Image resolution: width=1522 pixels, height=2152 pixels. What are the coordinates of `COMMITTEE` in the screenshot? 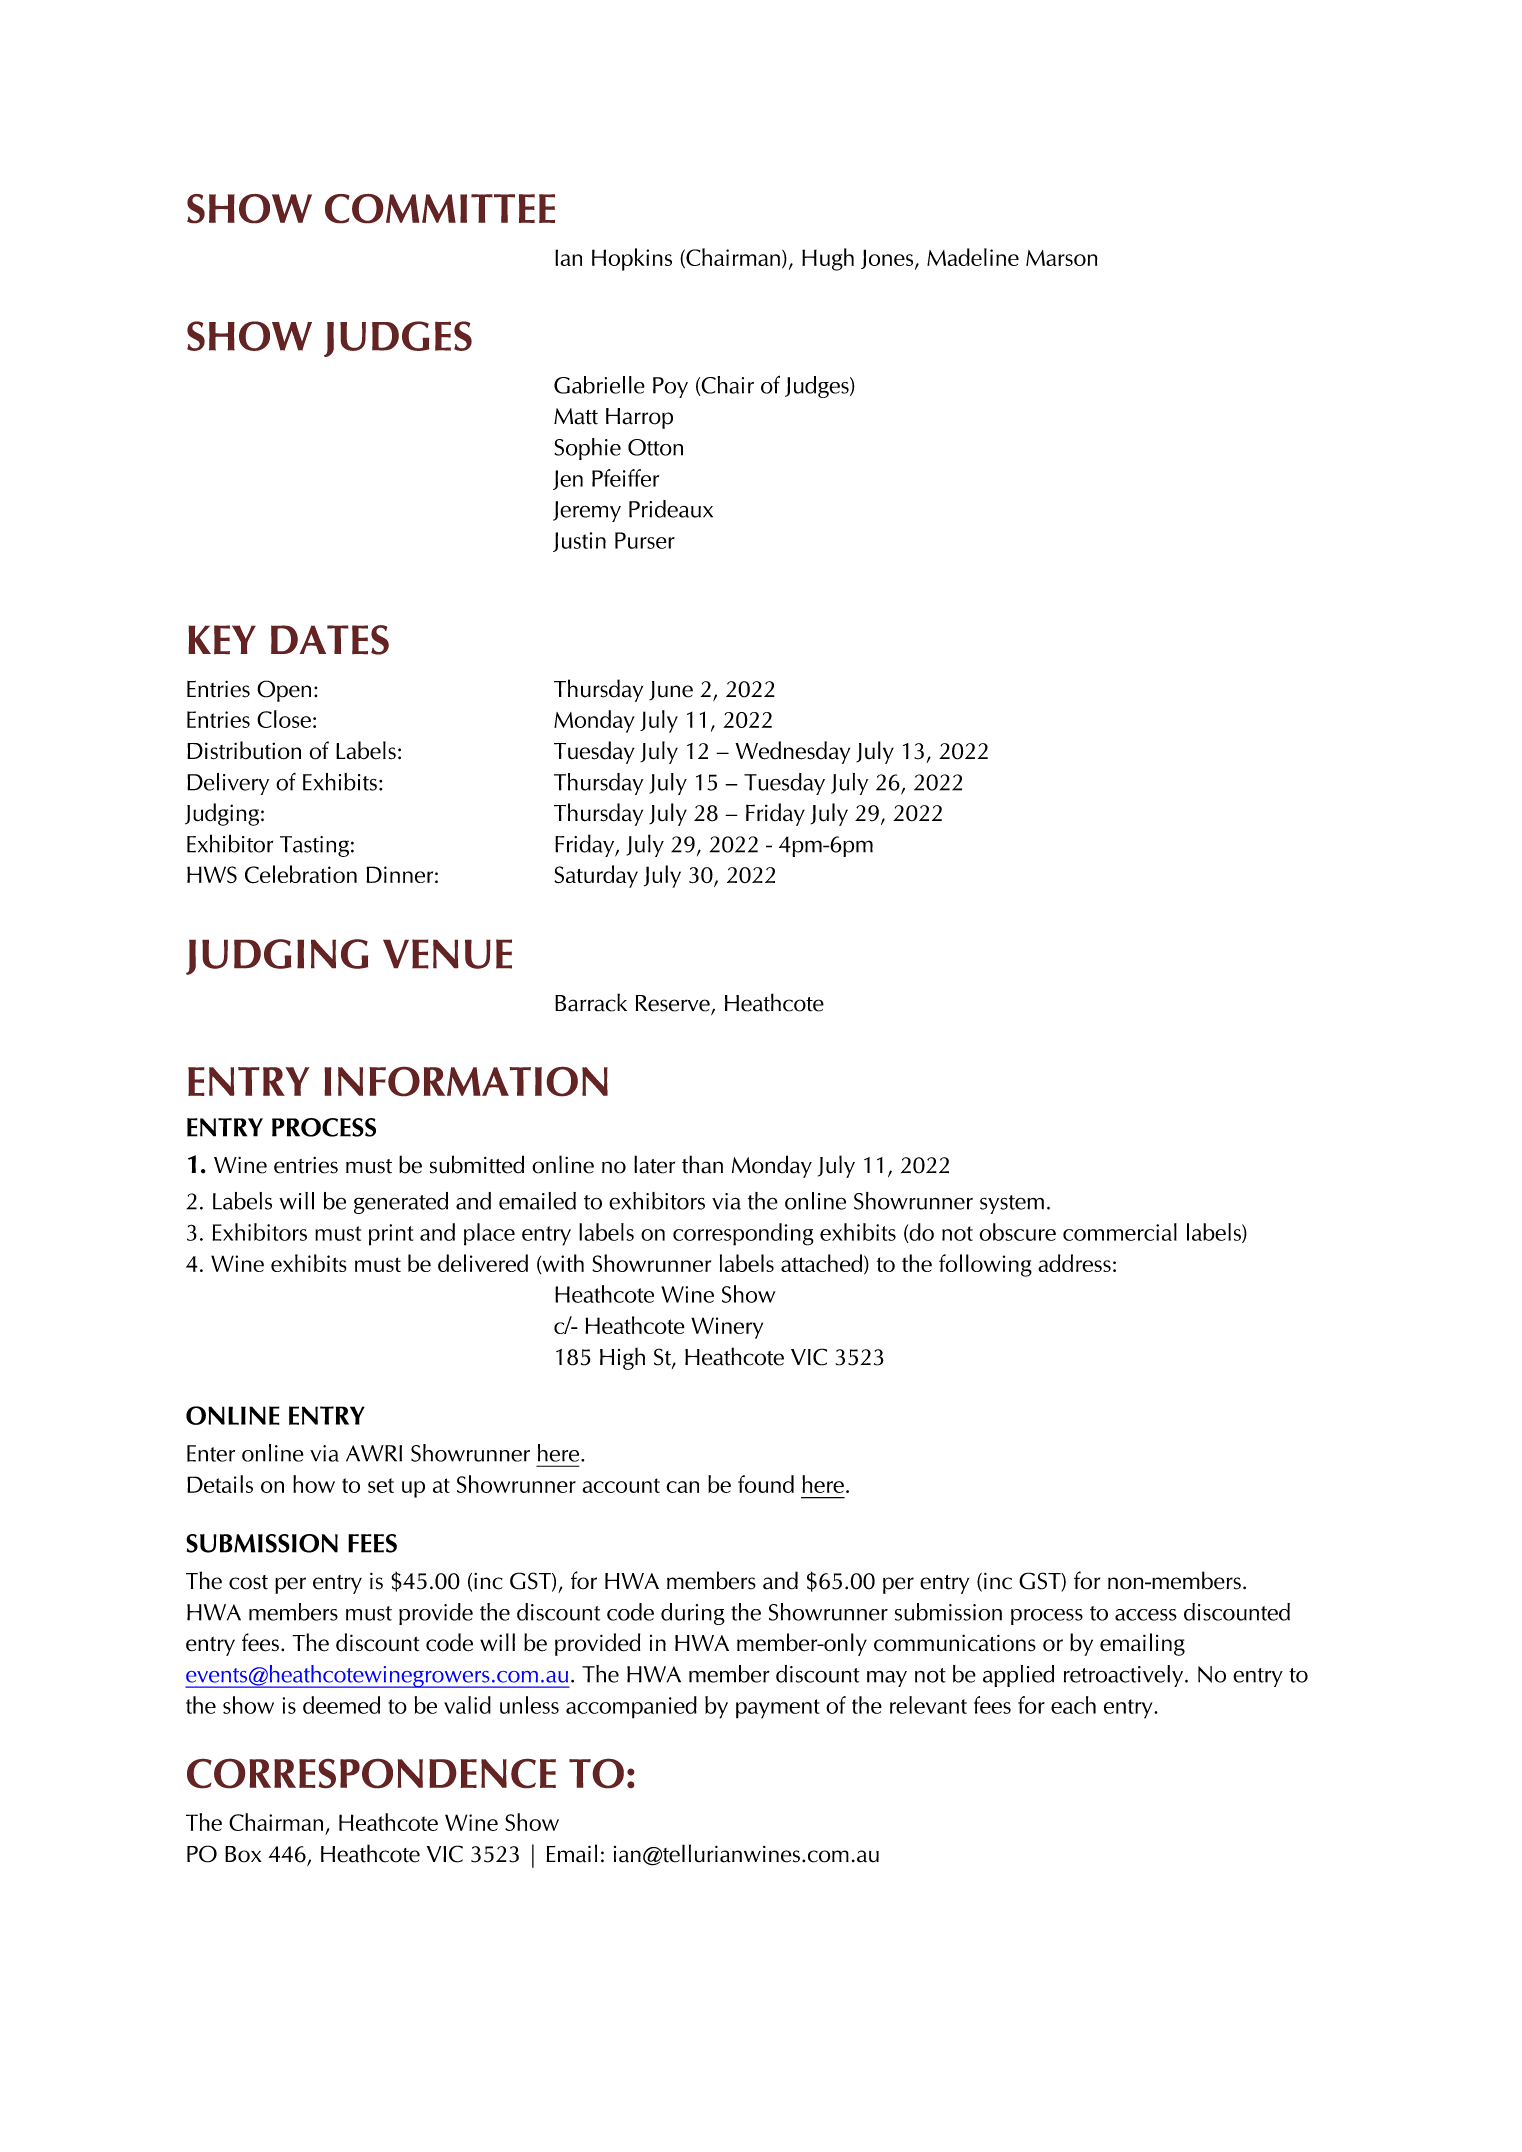 It's located at (440, 209).
